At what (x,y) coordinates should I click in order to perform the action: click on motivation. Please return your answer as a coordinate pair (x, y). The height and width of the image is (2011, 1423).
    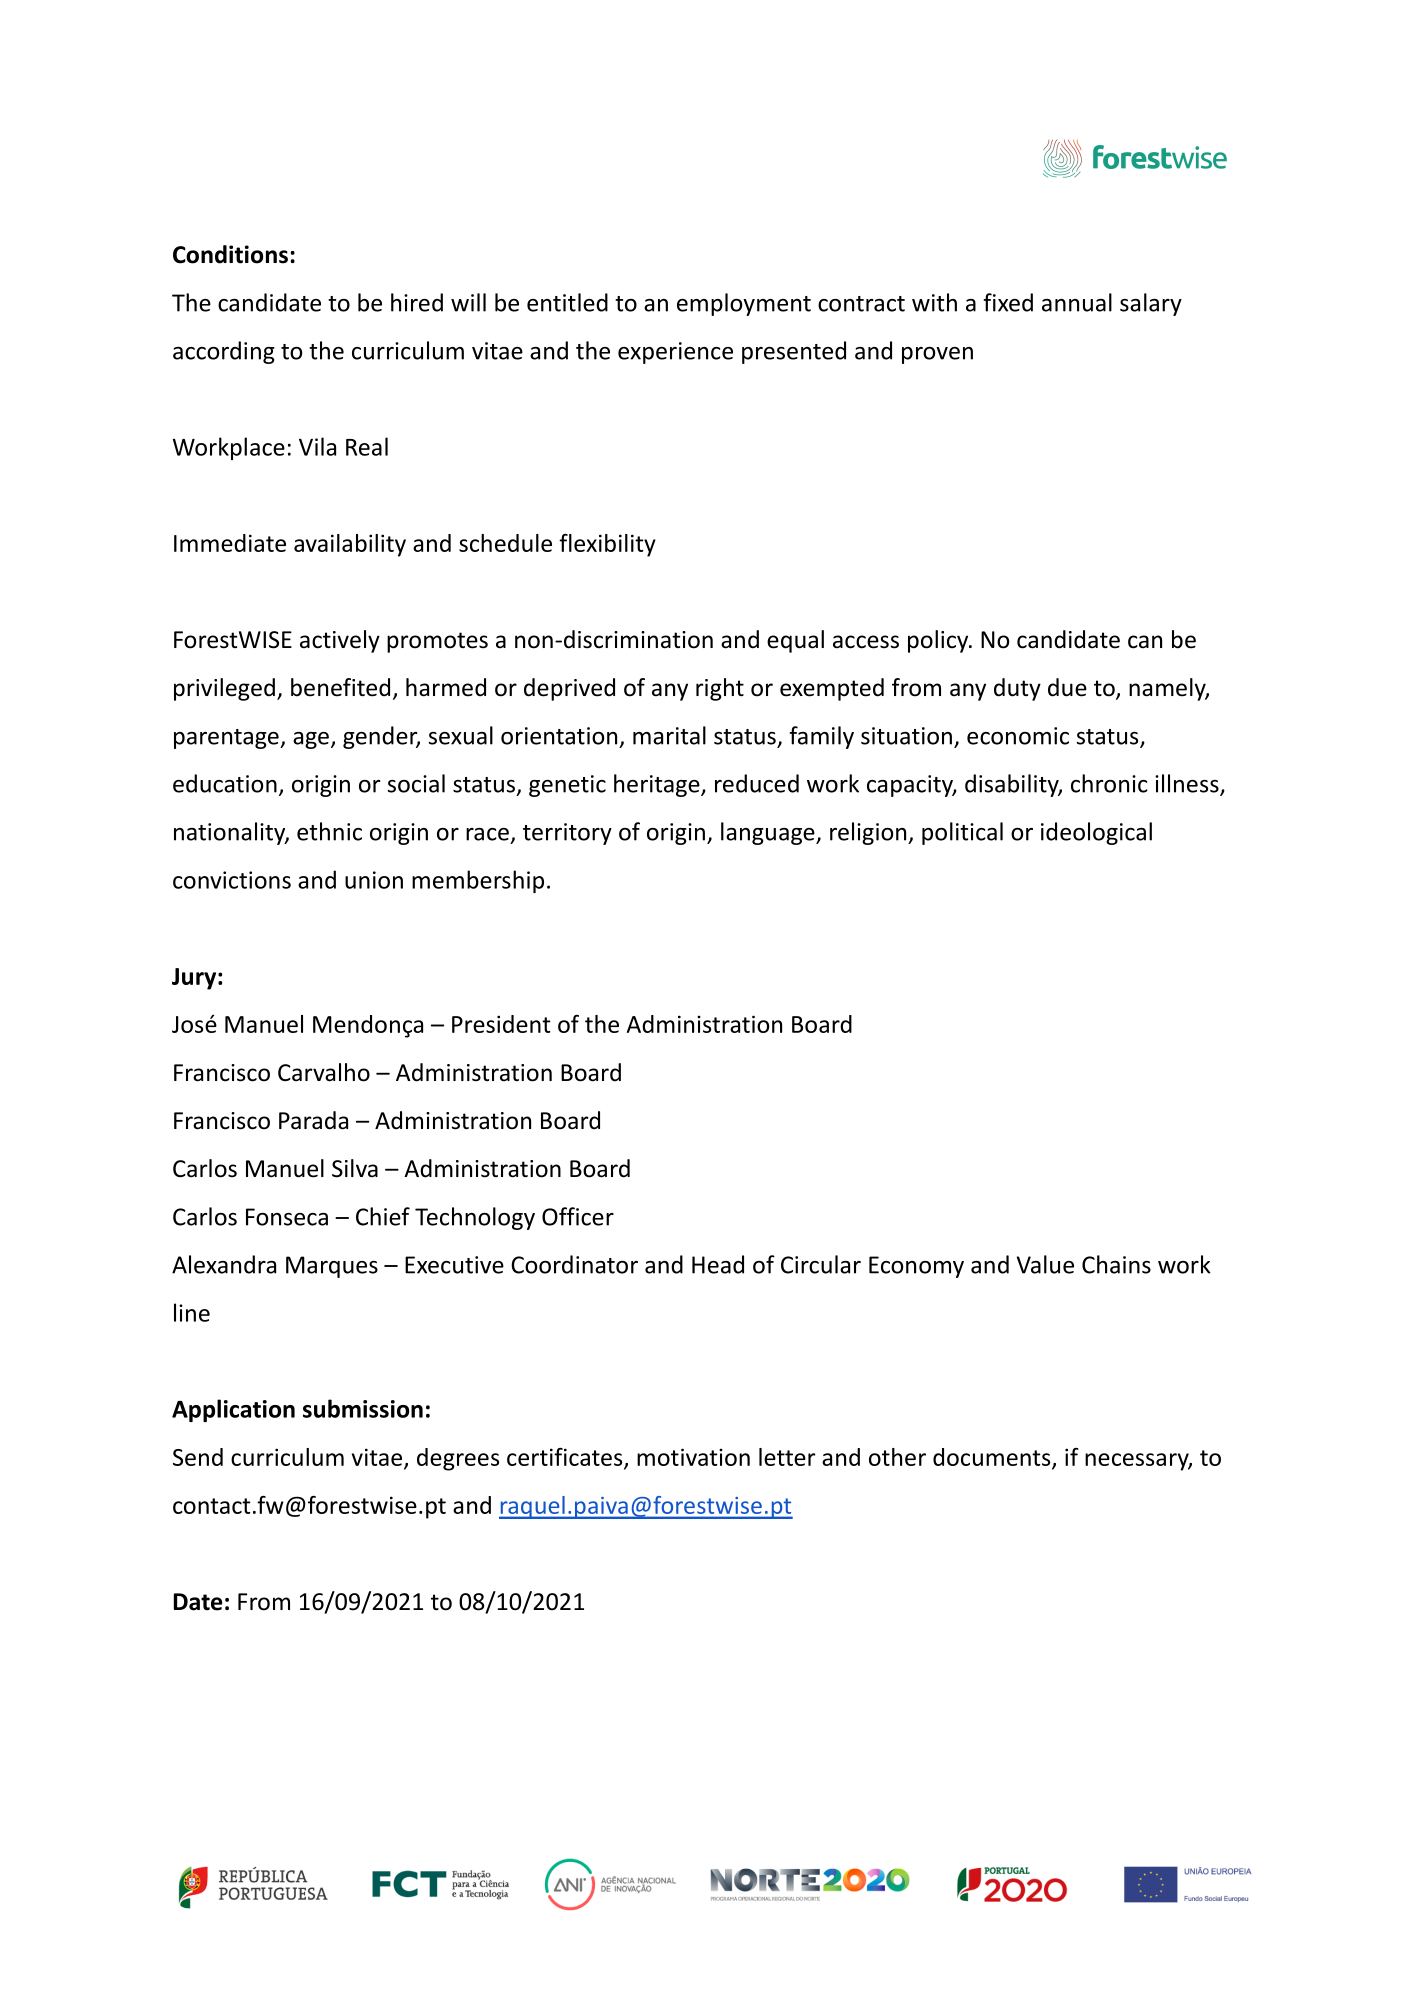
    Looking at the image, I should click on (693, 1457).
